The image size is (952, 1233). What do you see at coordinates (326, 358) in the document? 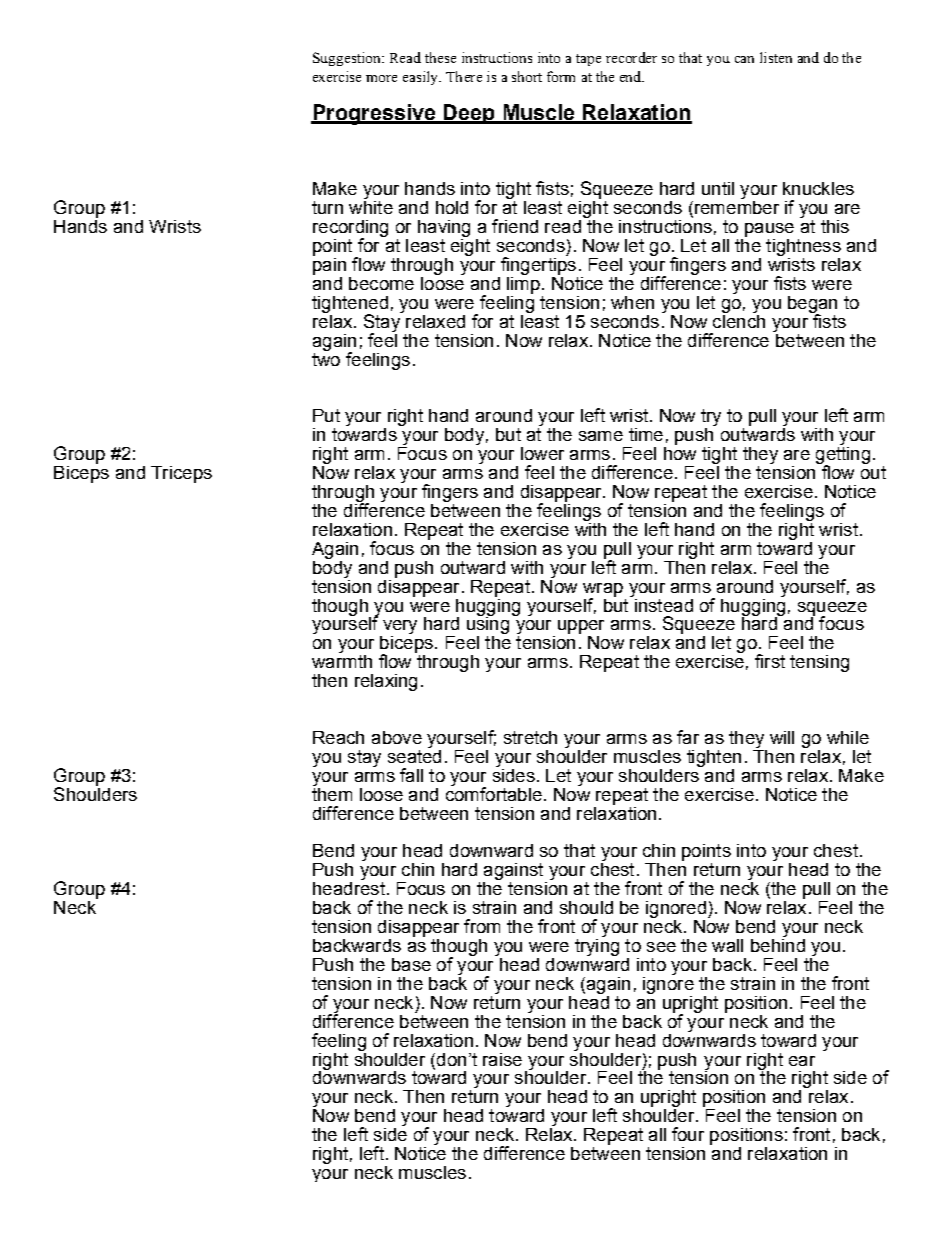
I see `two` at bounding box center [326, 358].
